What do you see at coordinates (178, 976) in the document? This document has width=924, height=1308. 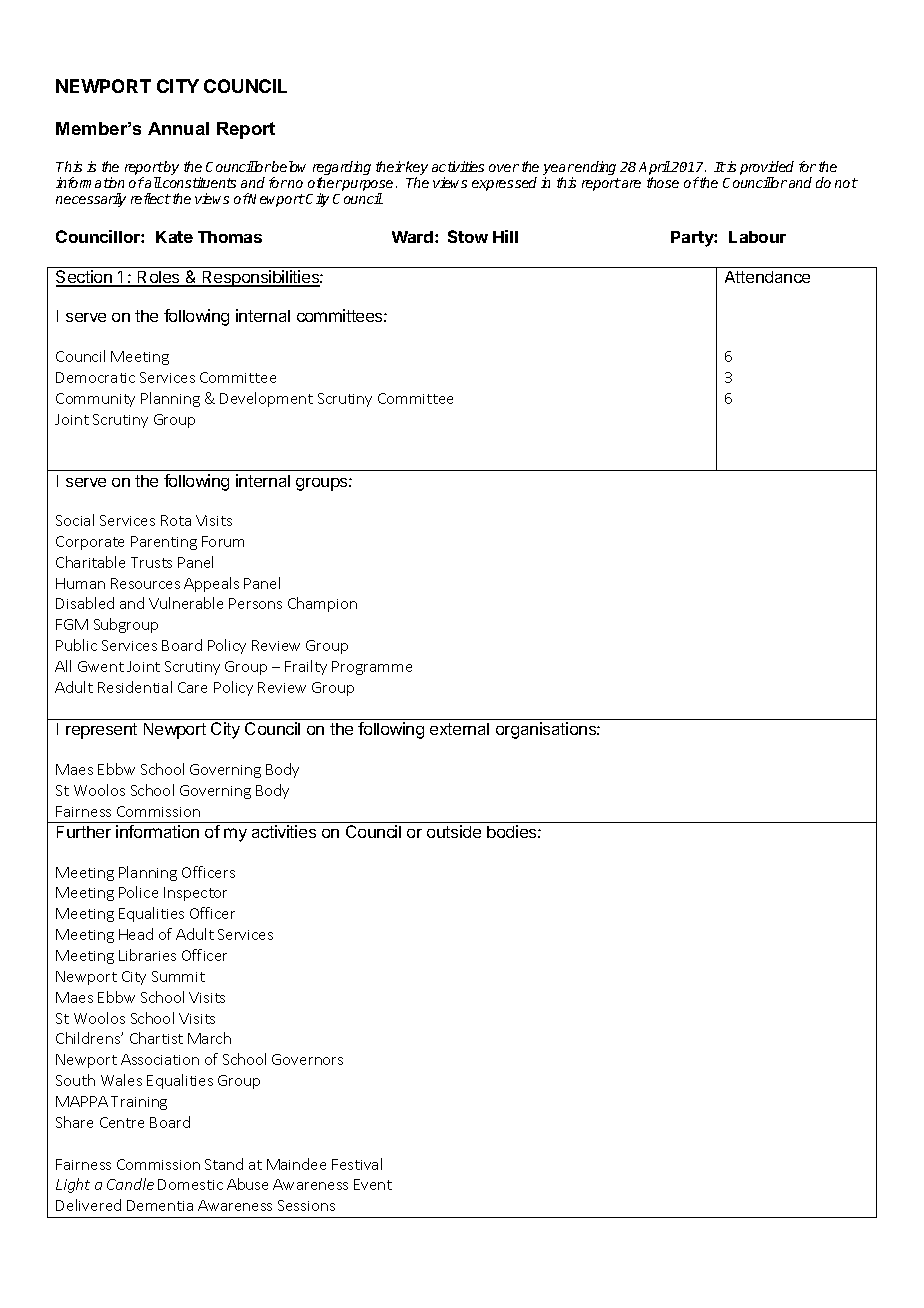 I see `Summit` at bounding box center [178, 976].
